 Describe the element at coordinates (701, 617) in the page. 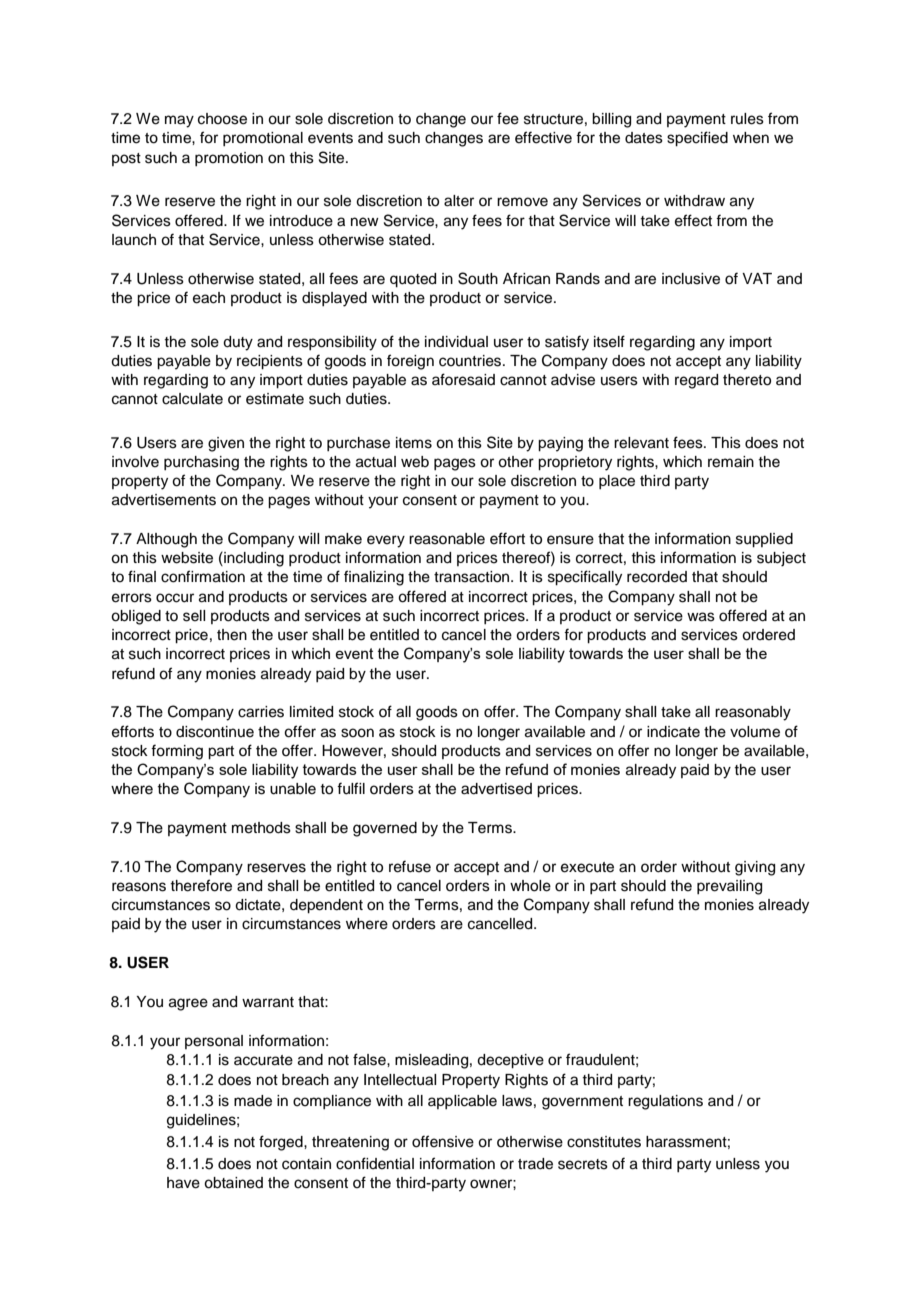

I see `was` at that location.
